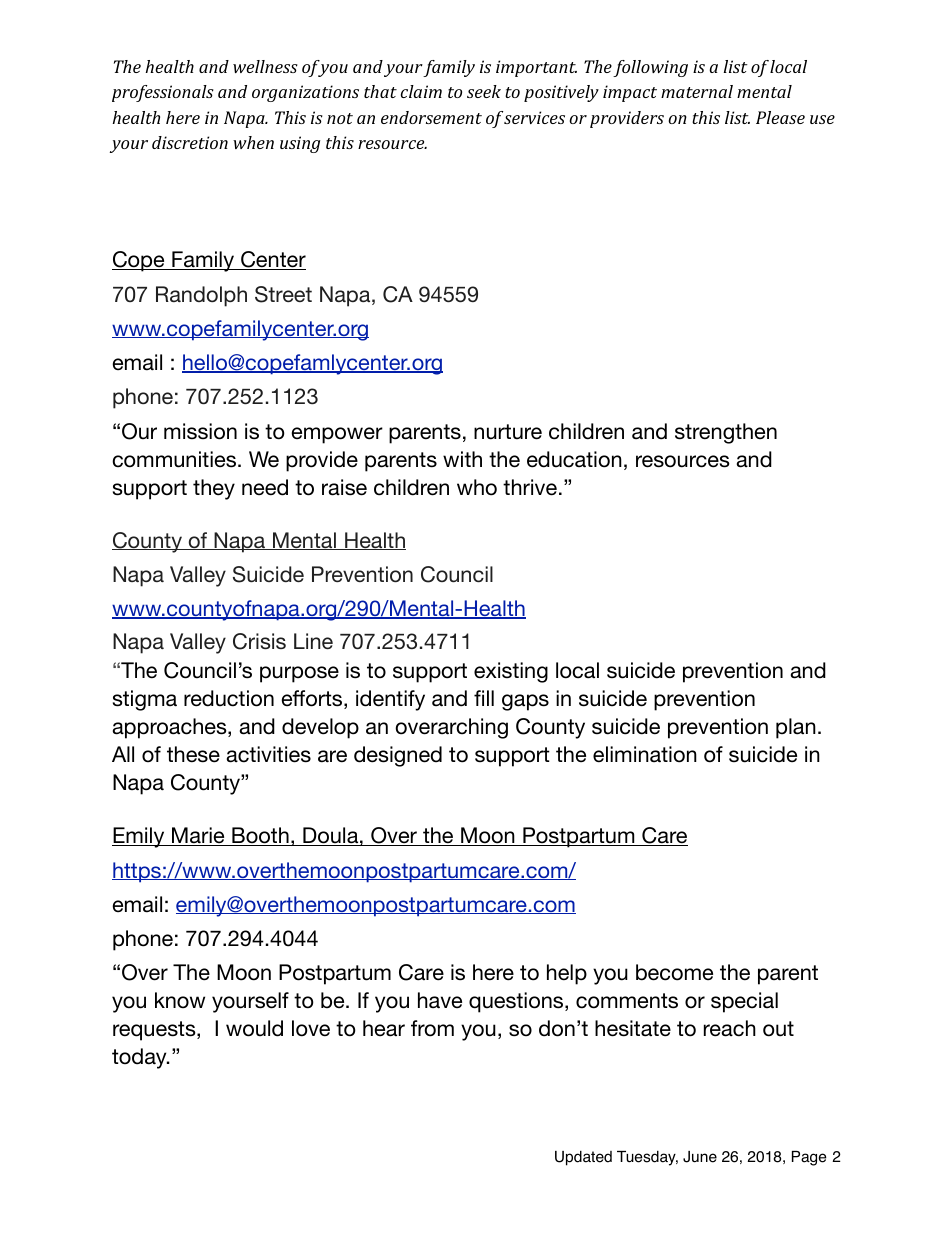  What do you see at coordinates (140, 1058) in the page?
I see `today` at bounding box center [140, 1058].
